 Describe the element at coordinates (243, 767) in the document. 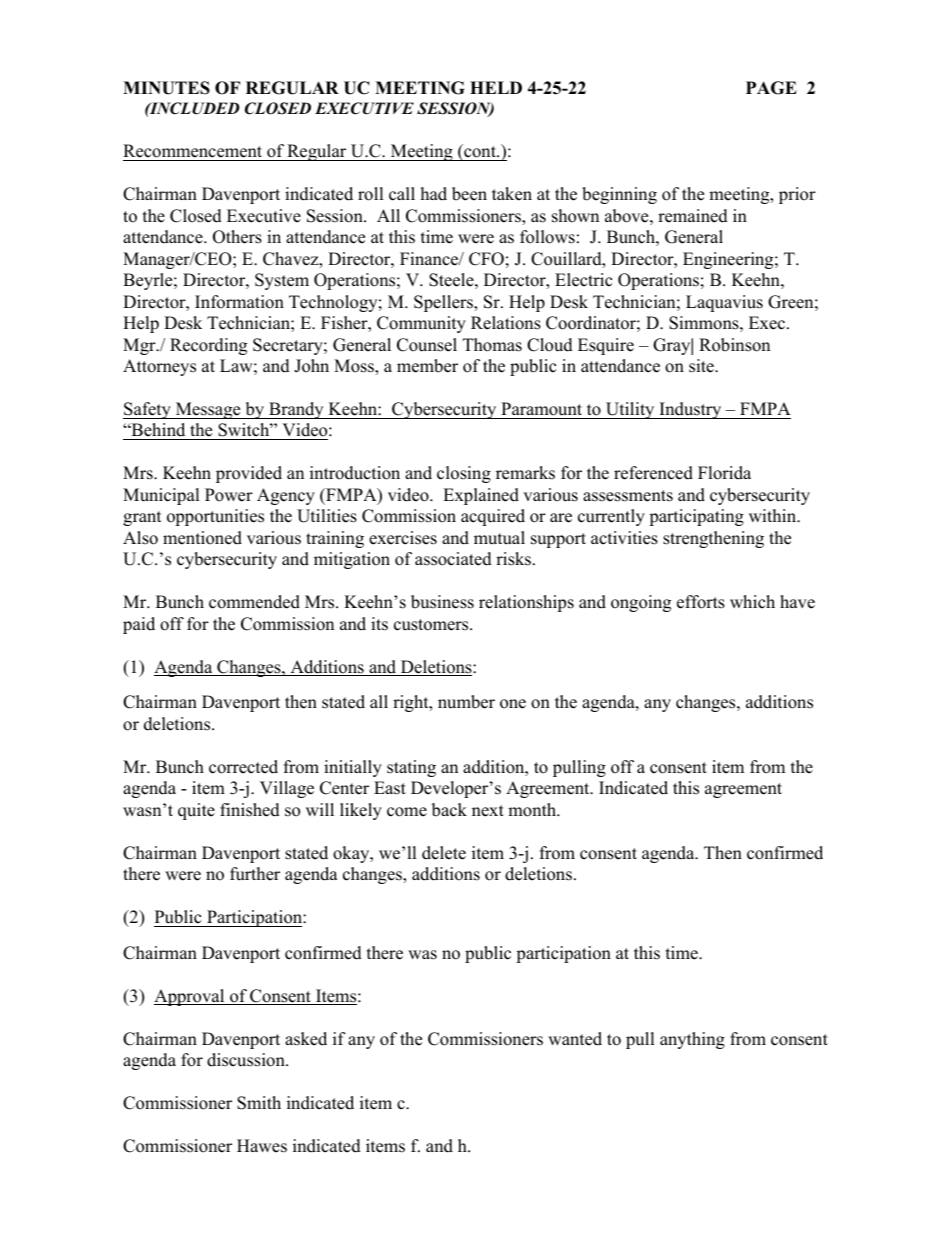

I see `corrected` at that location.
